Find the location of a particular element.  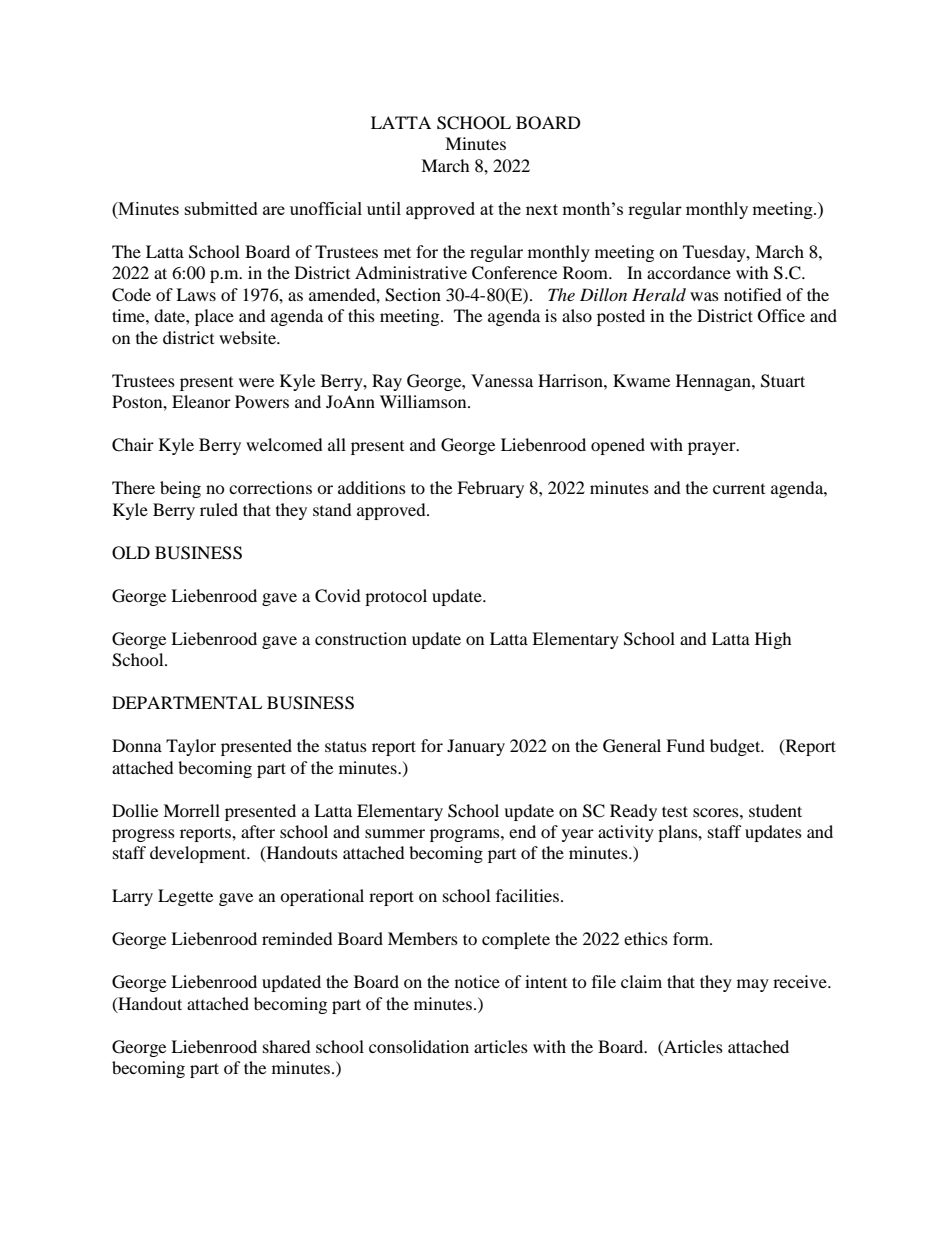

budget is located at coordinates (736, 747).
